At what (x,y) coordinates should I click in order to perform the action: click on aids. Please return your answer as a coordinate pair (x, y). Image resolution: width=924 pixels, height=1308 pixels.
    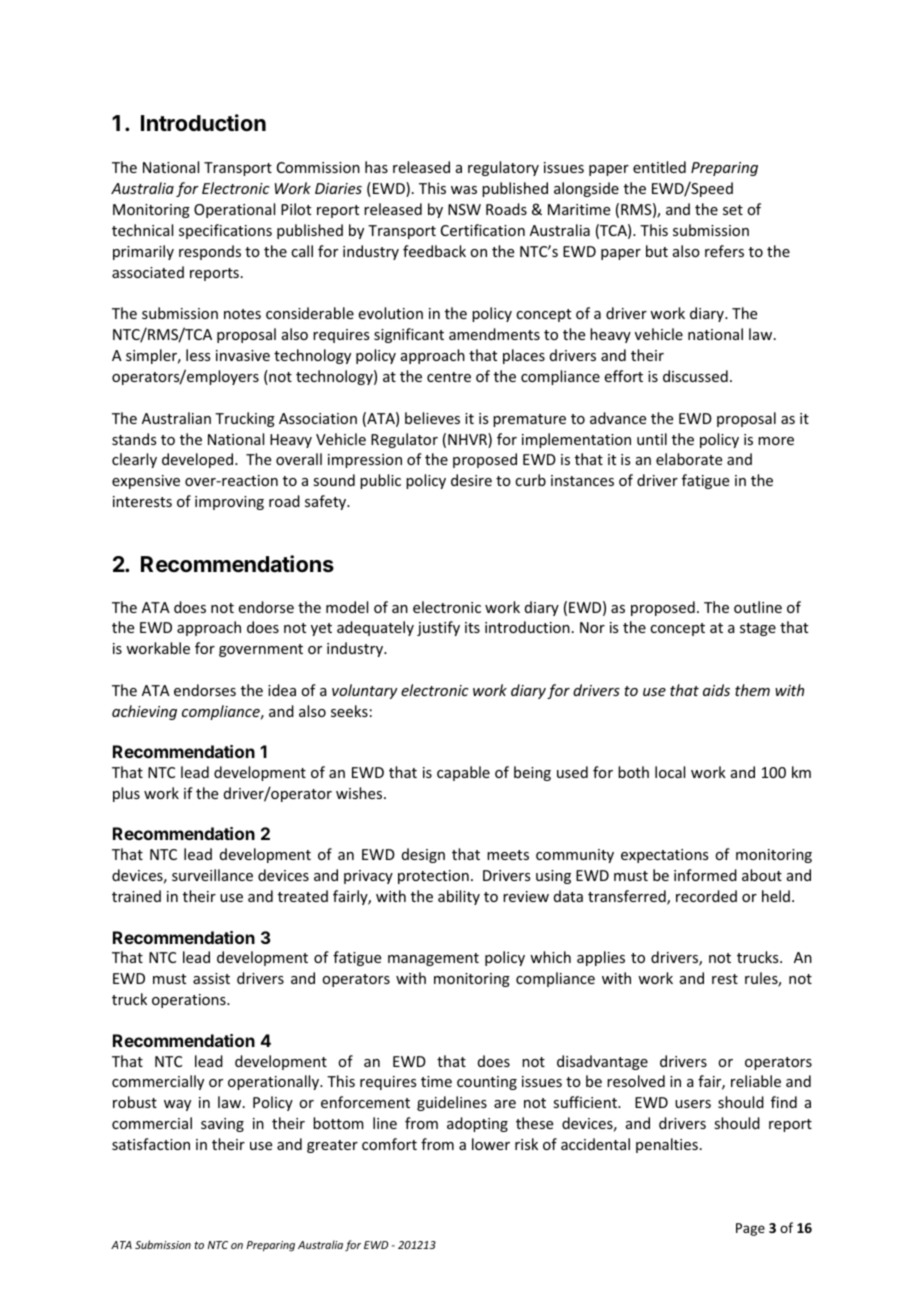
    Looking at the image, I should click on (716, 690).
